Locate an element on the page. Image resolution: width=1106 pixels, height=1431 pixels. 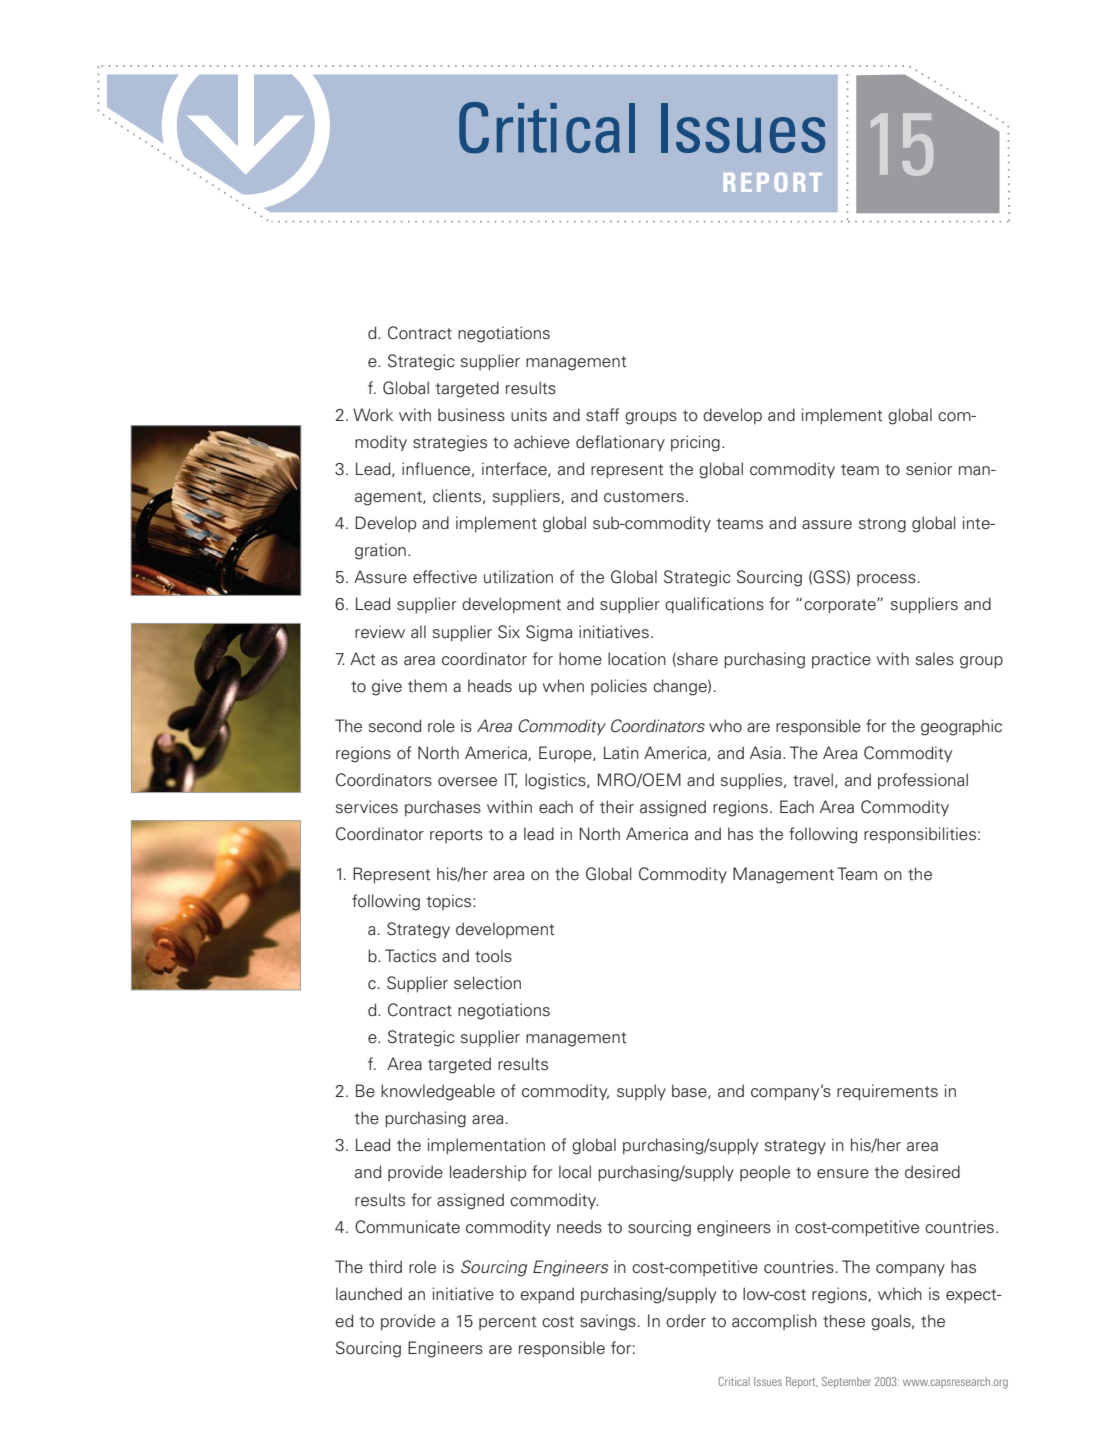
professional is located at coordinates (923, 781).
